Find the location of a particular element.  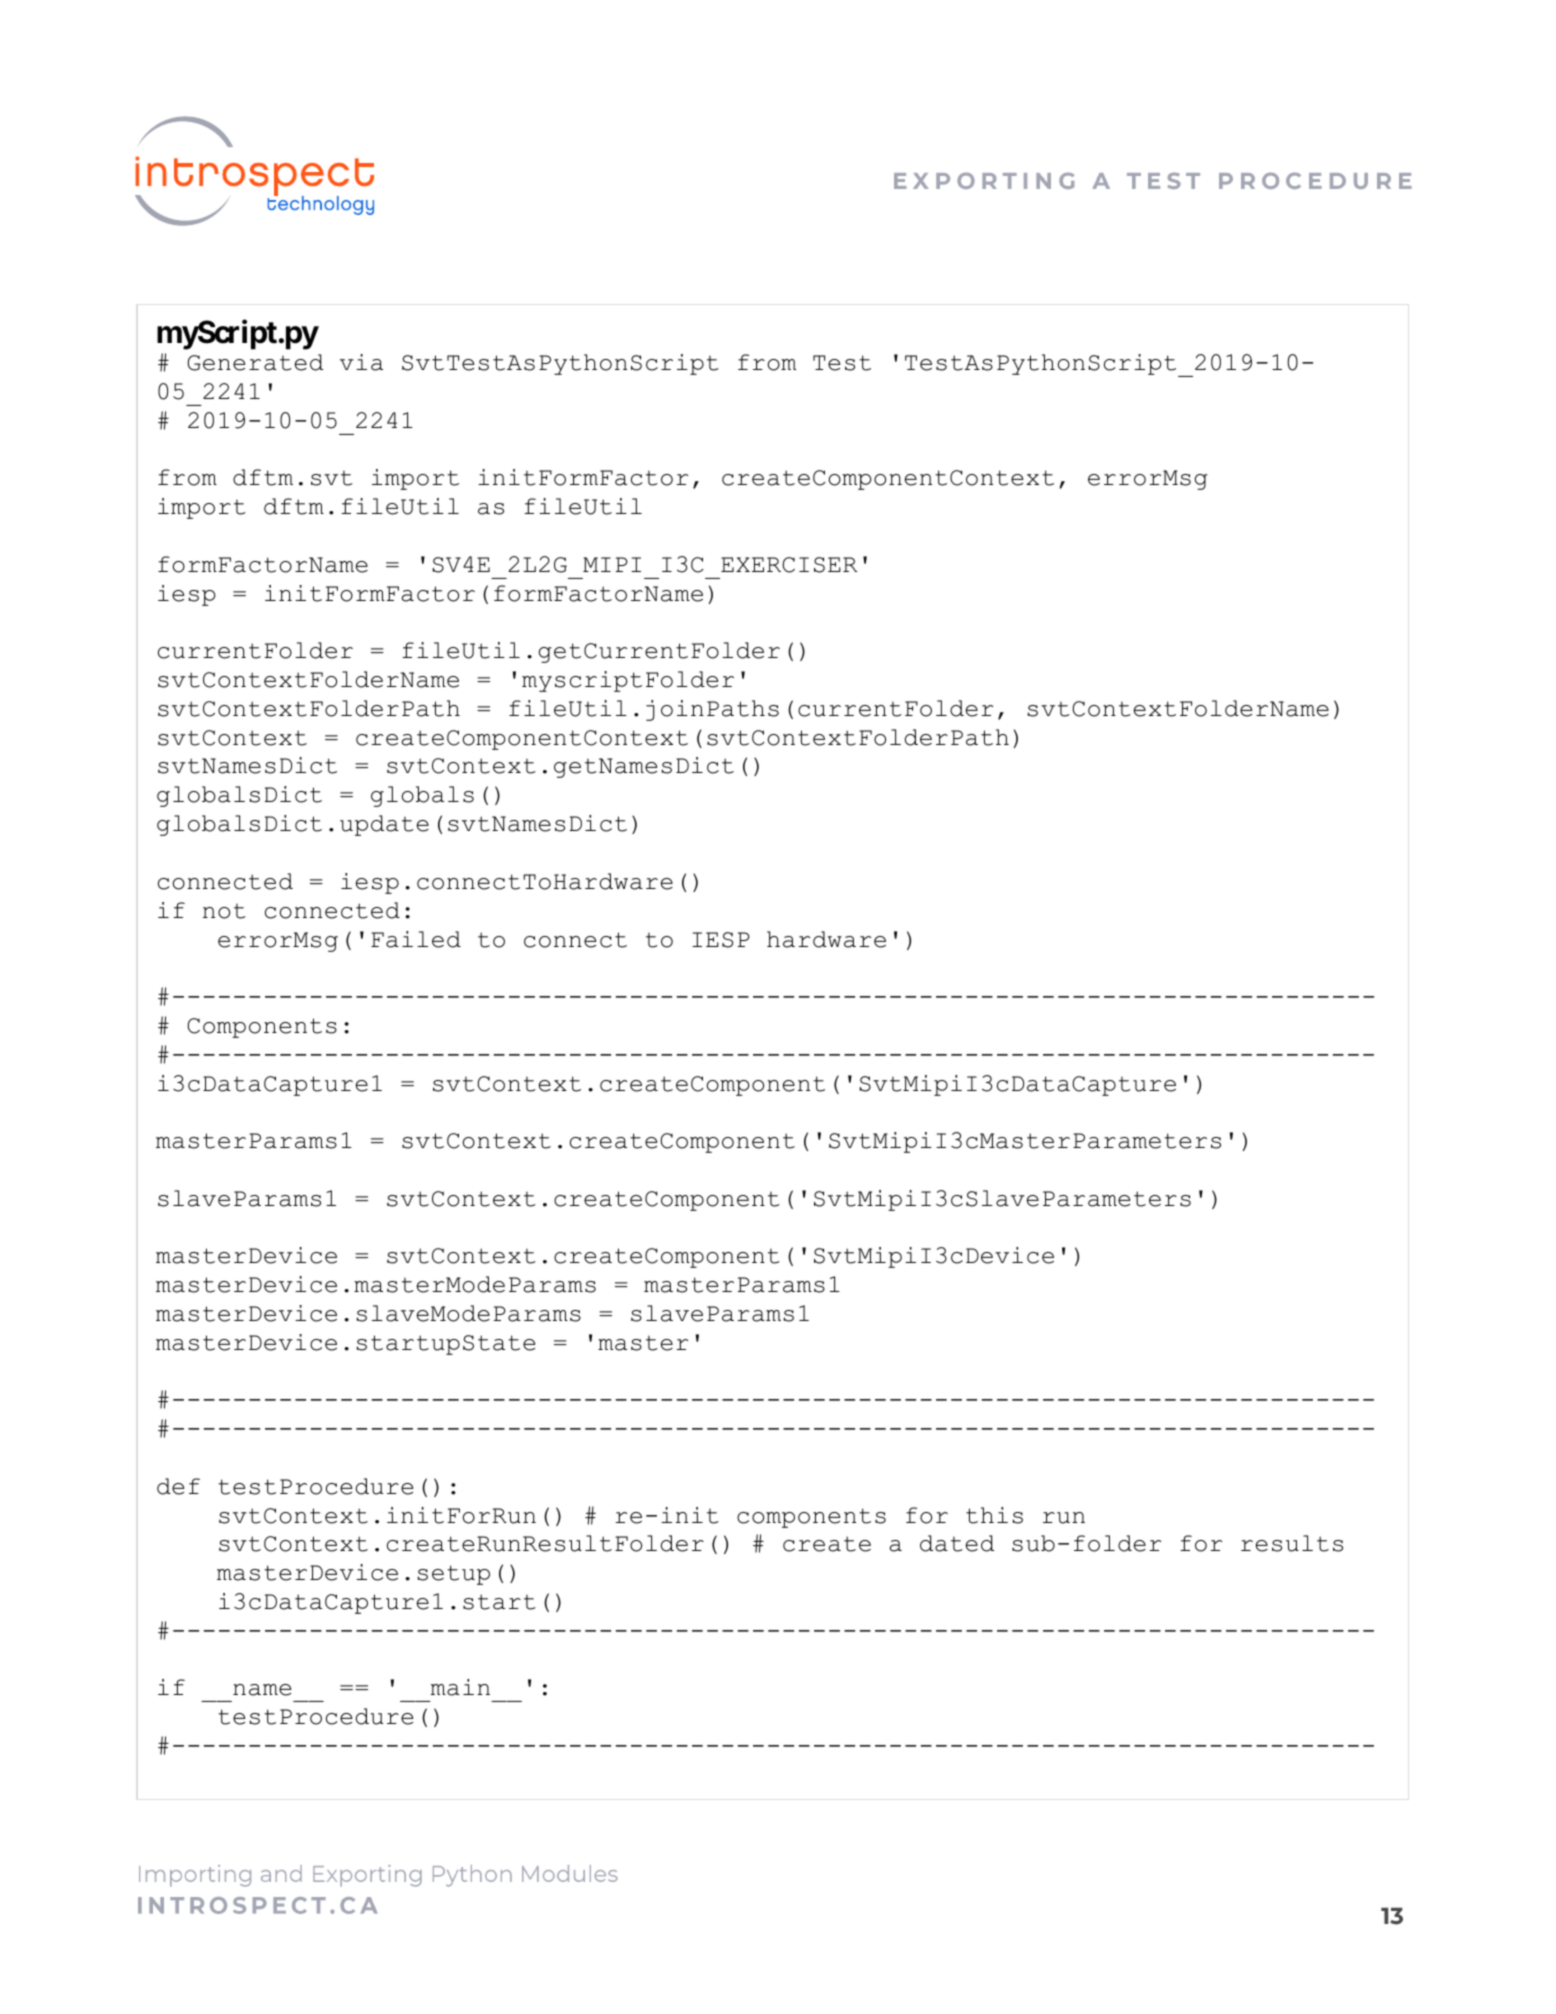

def is located at coordinates (178, 1486).
